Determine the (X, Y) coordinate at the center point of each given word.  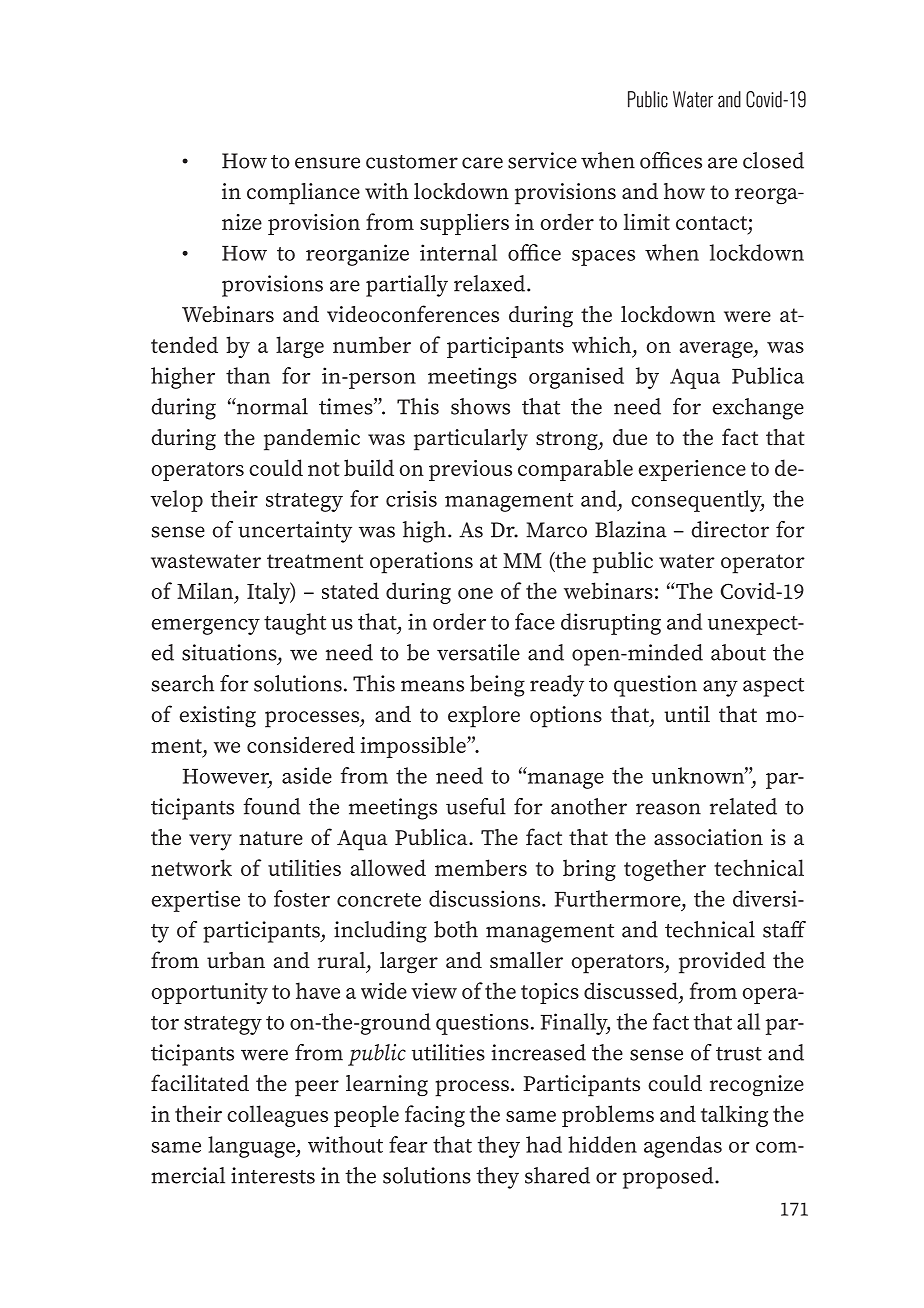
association (708, 837)
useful (476, 806)
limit (647, 221)
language (252, 1147)
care (482, 163)
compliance (303, 194)
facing (435, 1116)
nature (271, 838)
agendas (683, 1147)
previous (470, 470)
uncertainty (295, 532)
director (730, 529)
